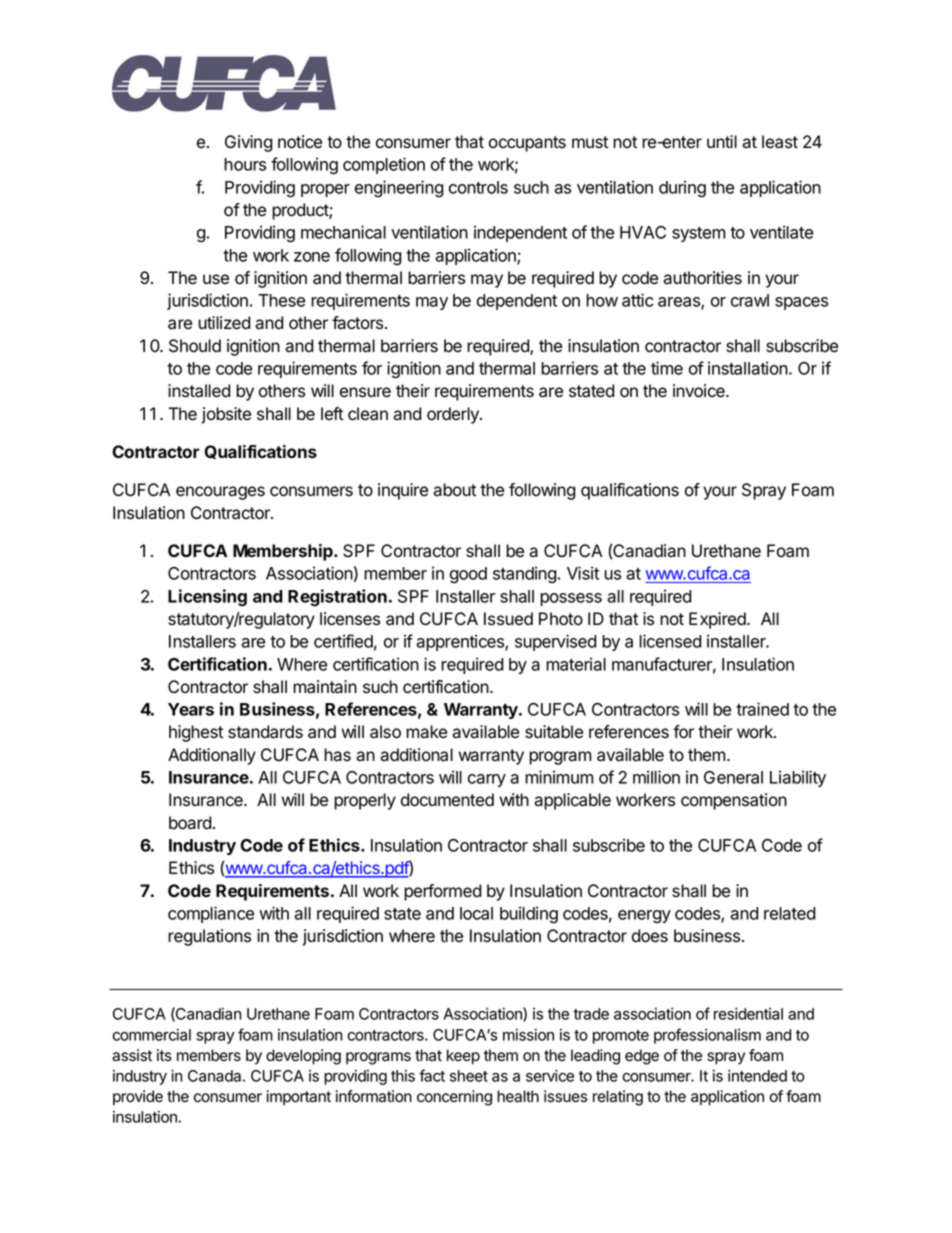 Image resolution: width=952 pixels, height=1233 pixels. What do you see at coordinates (478, 187) in the page?
I see `controls` at bounding box center [478, 187].
